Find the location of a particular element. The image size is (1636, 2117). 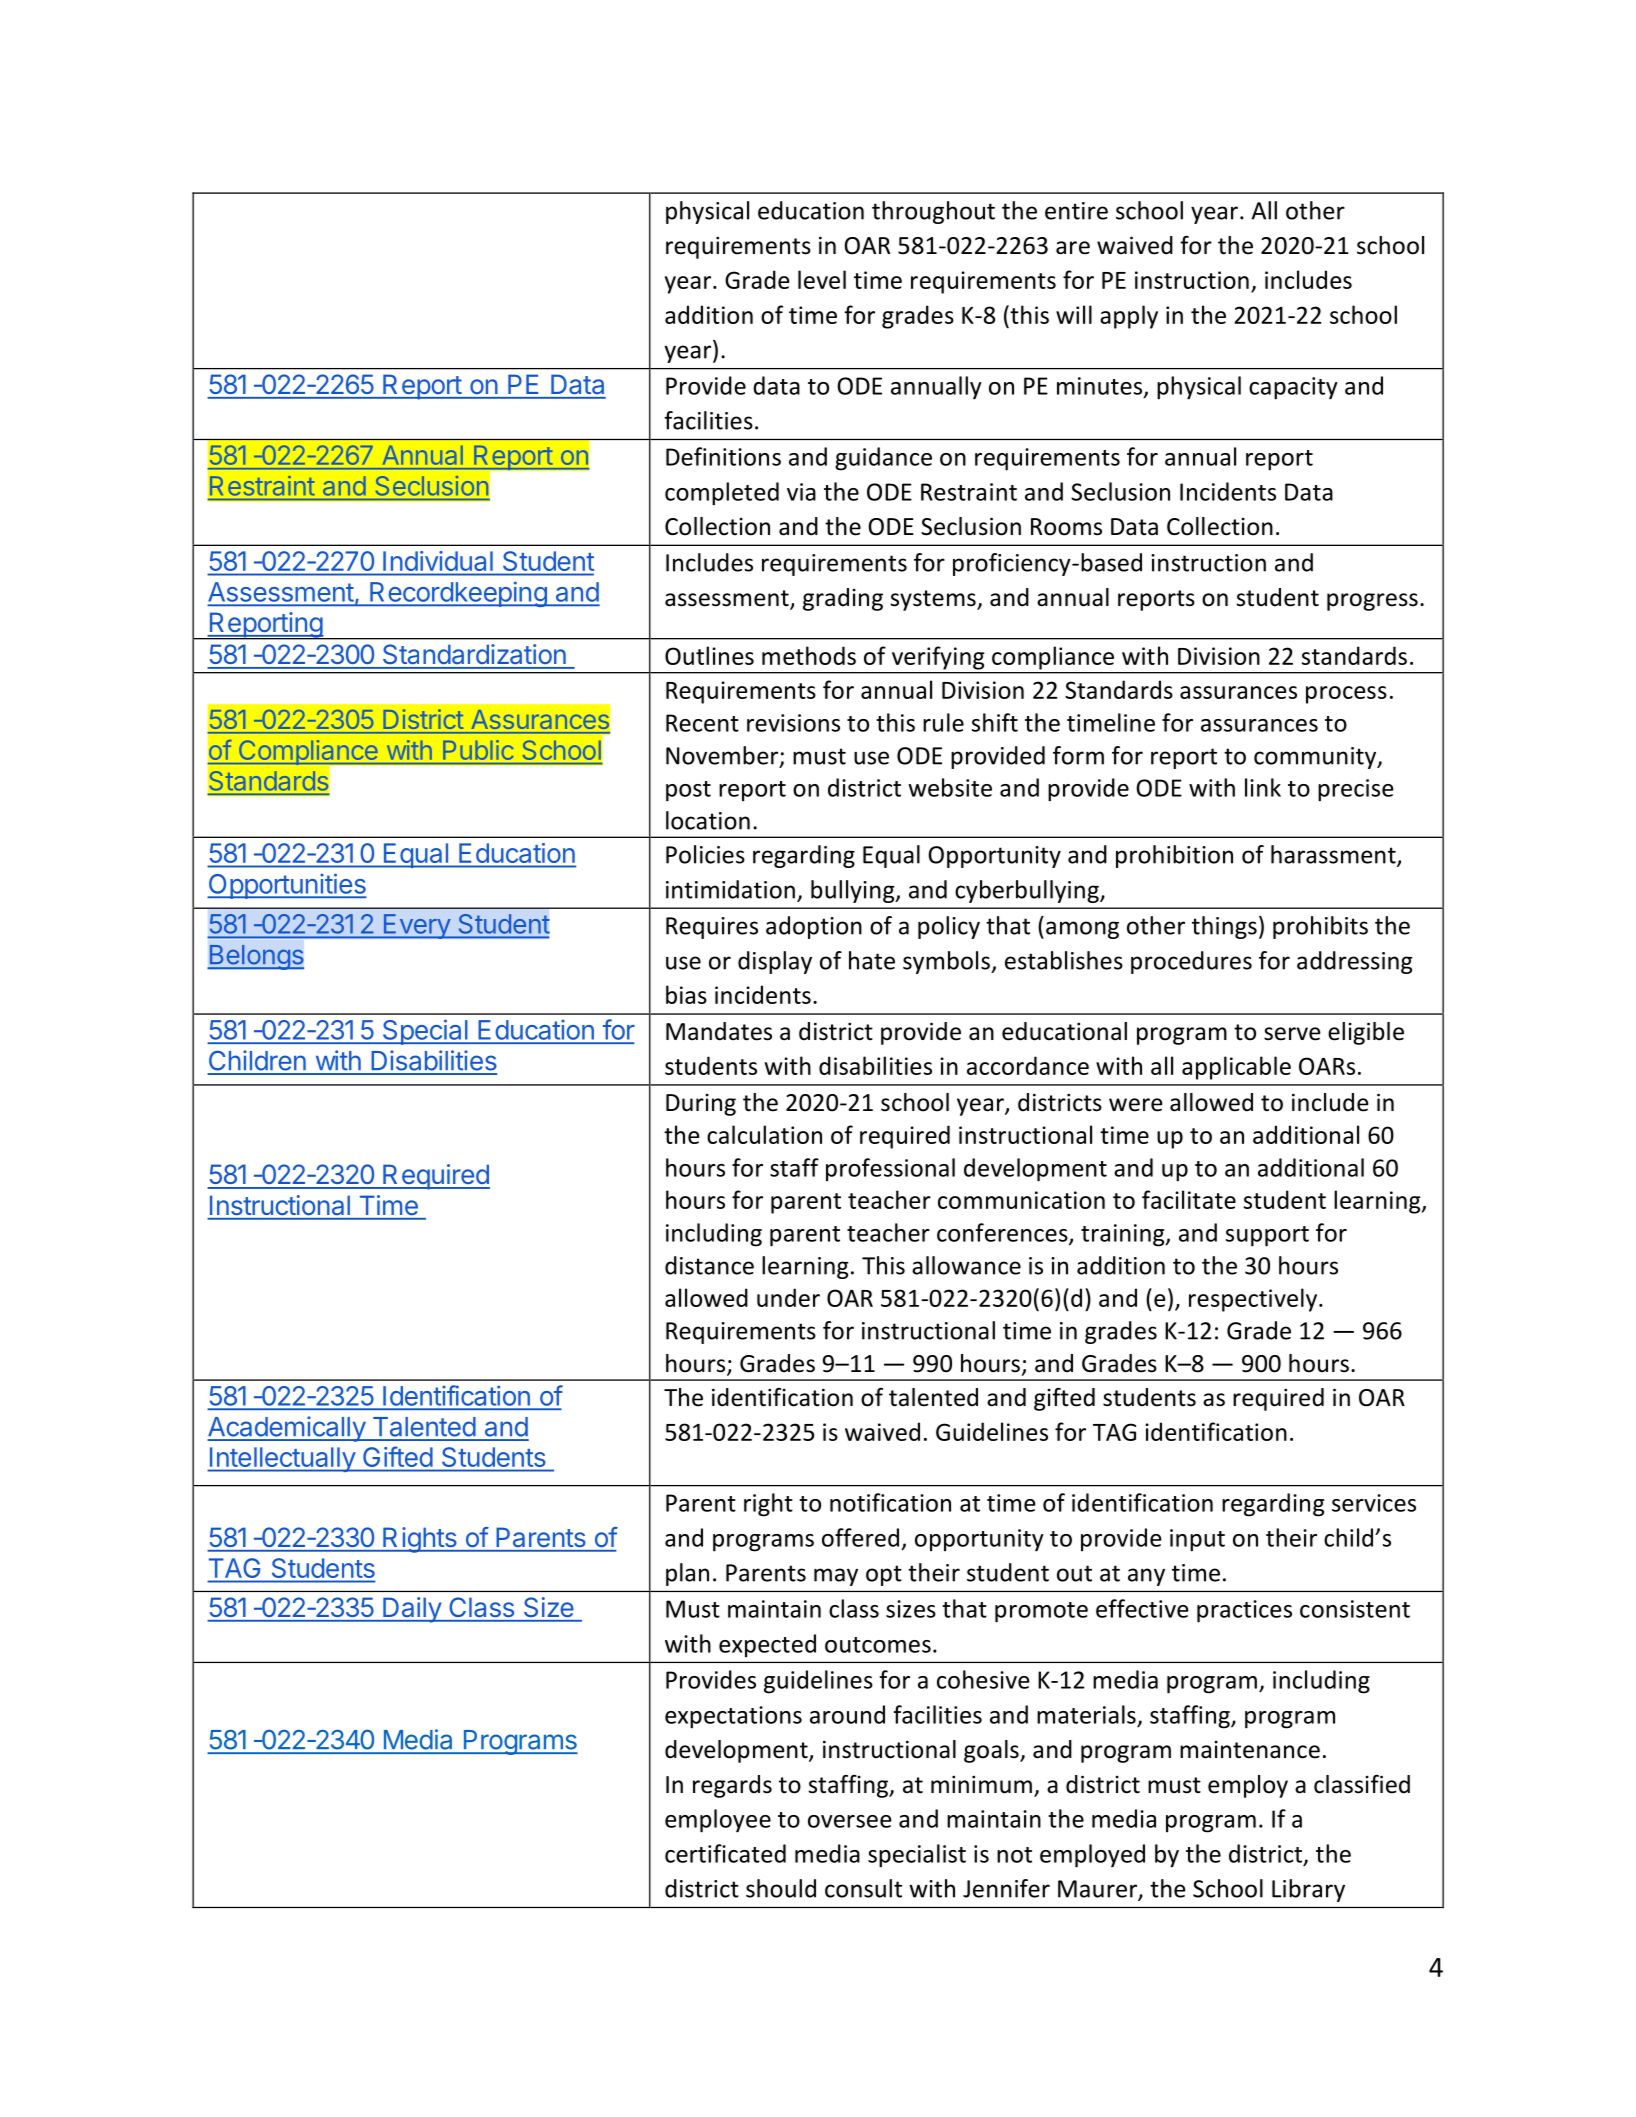

apply is located at coordinates (1129, 317).
